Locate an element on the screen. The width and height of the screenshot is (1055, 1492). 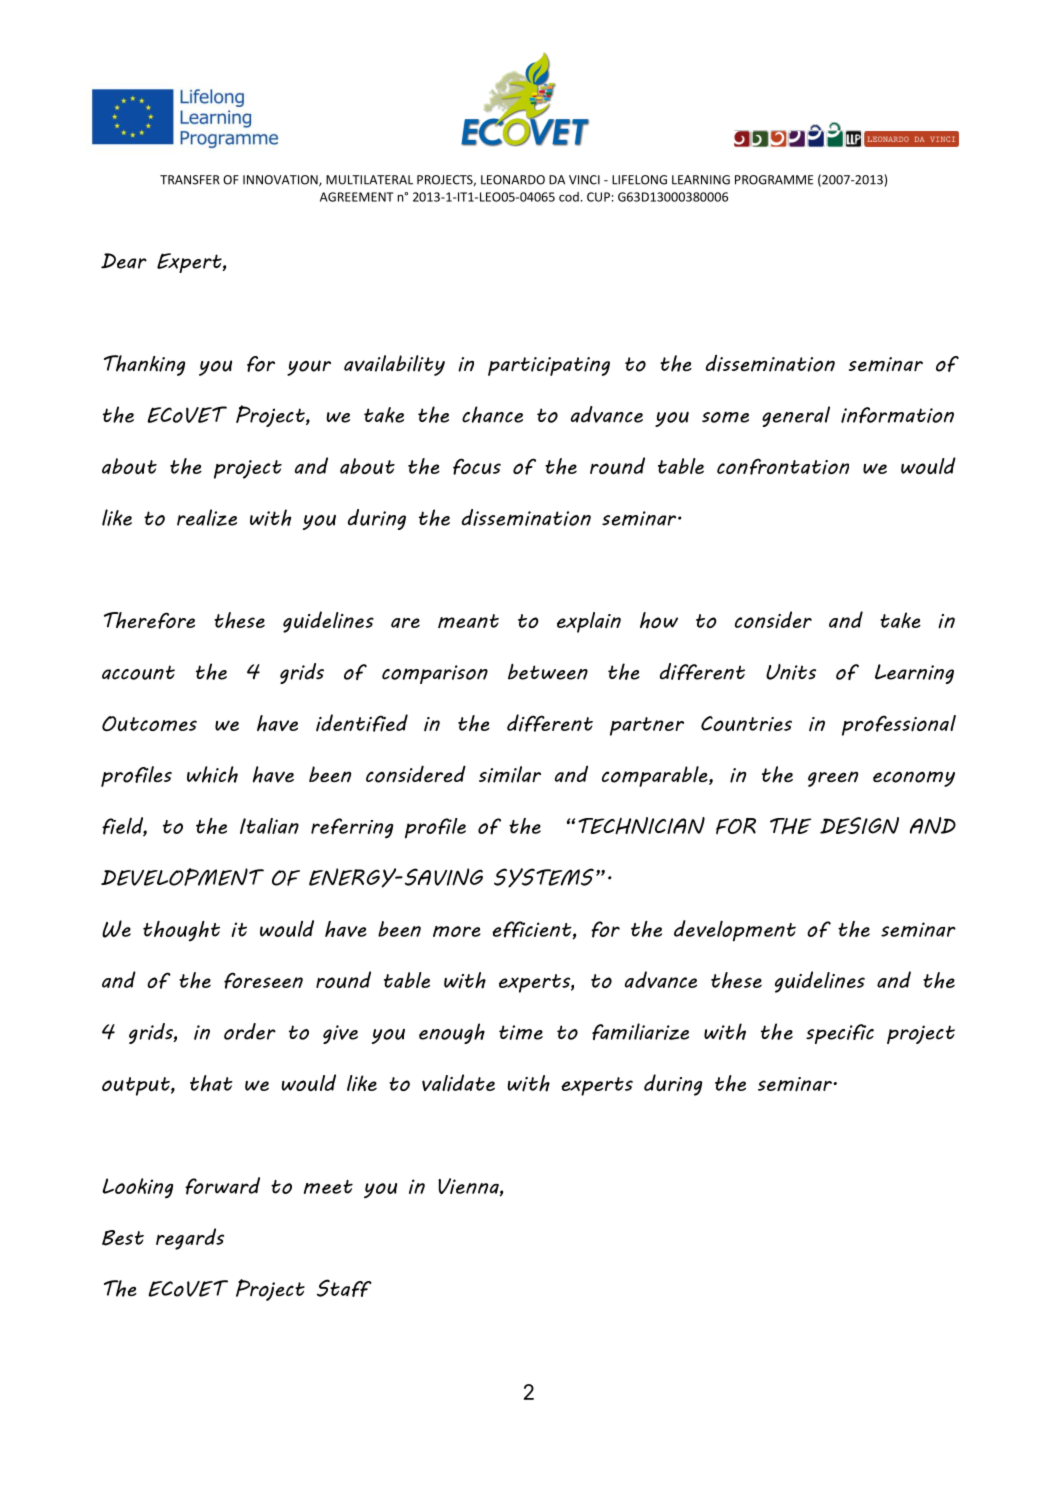
LEONARDO is located at coordinates (513, 180).
